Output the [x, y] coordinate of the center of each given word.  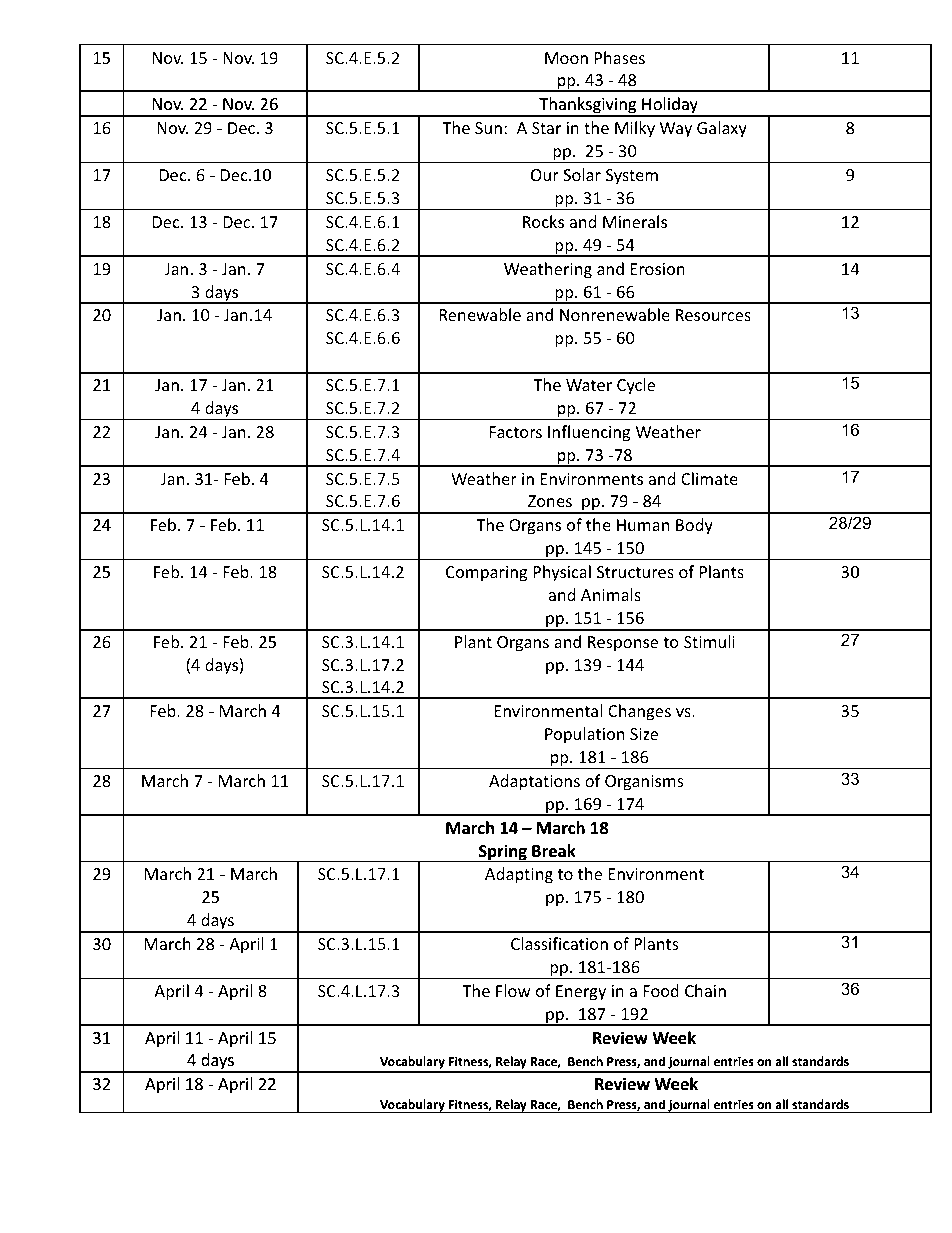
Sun [488, 128]
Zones [550, 501]
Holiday [670, 107]
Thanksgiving [588, 107]
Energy [581, 993]
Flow [513, 990]
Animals [611, 594]
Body [694, 526]
